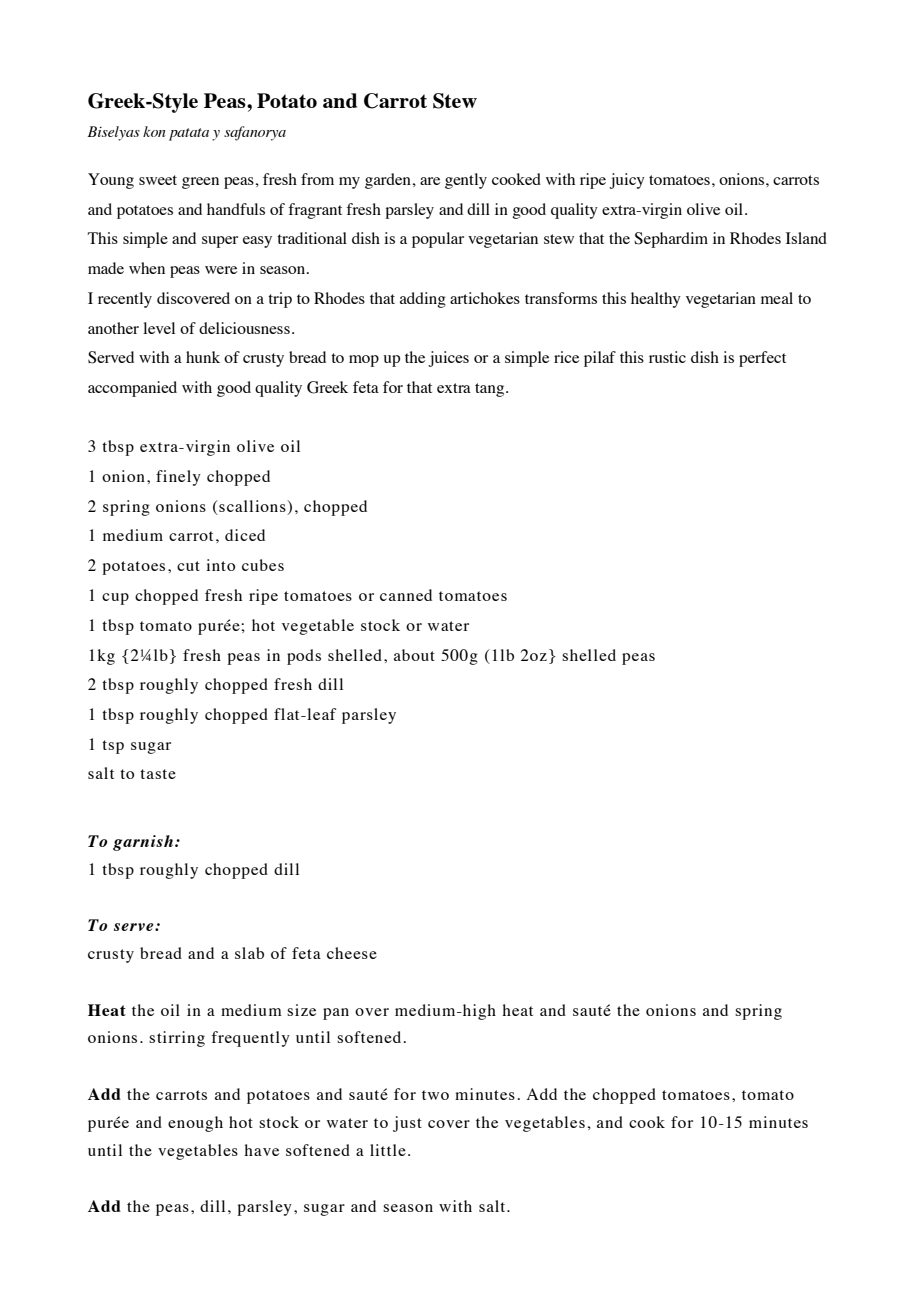  I want to click on just, so click(407, 1124).
